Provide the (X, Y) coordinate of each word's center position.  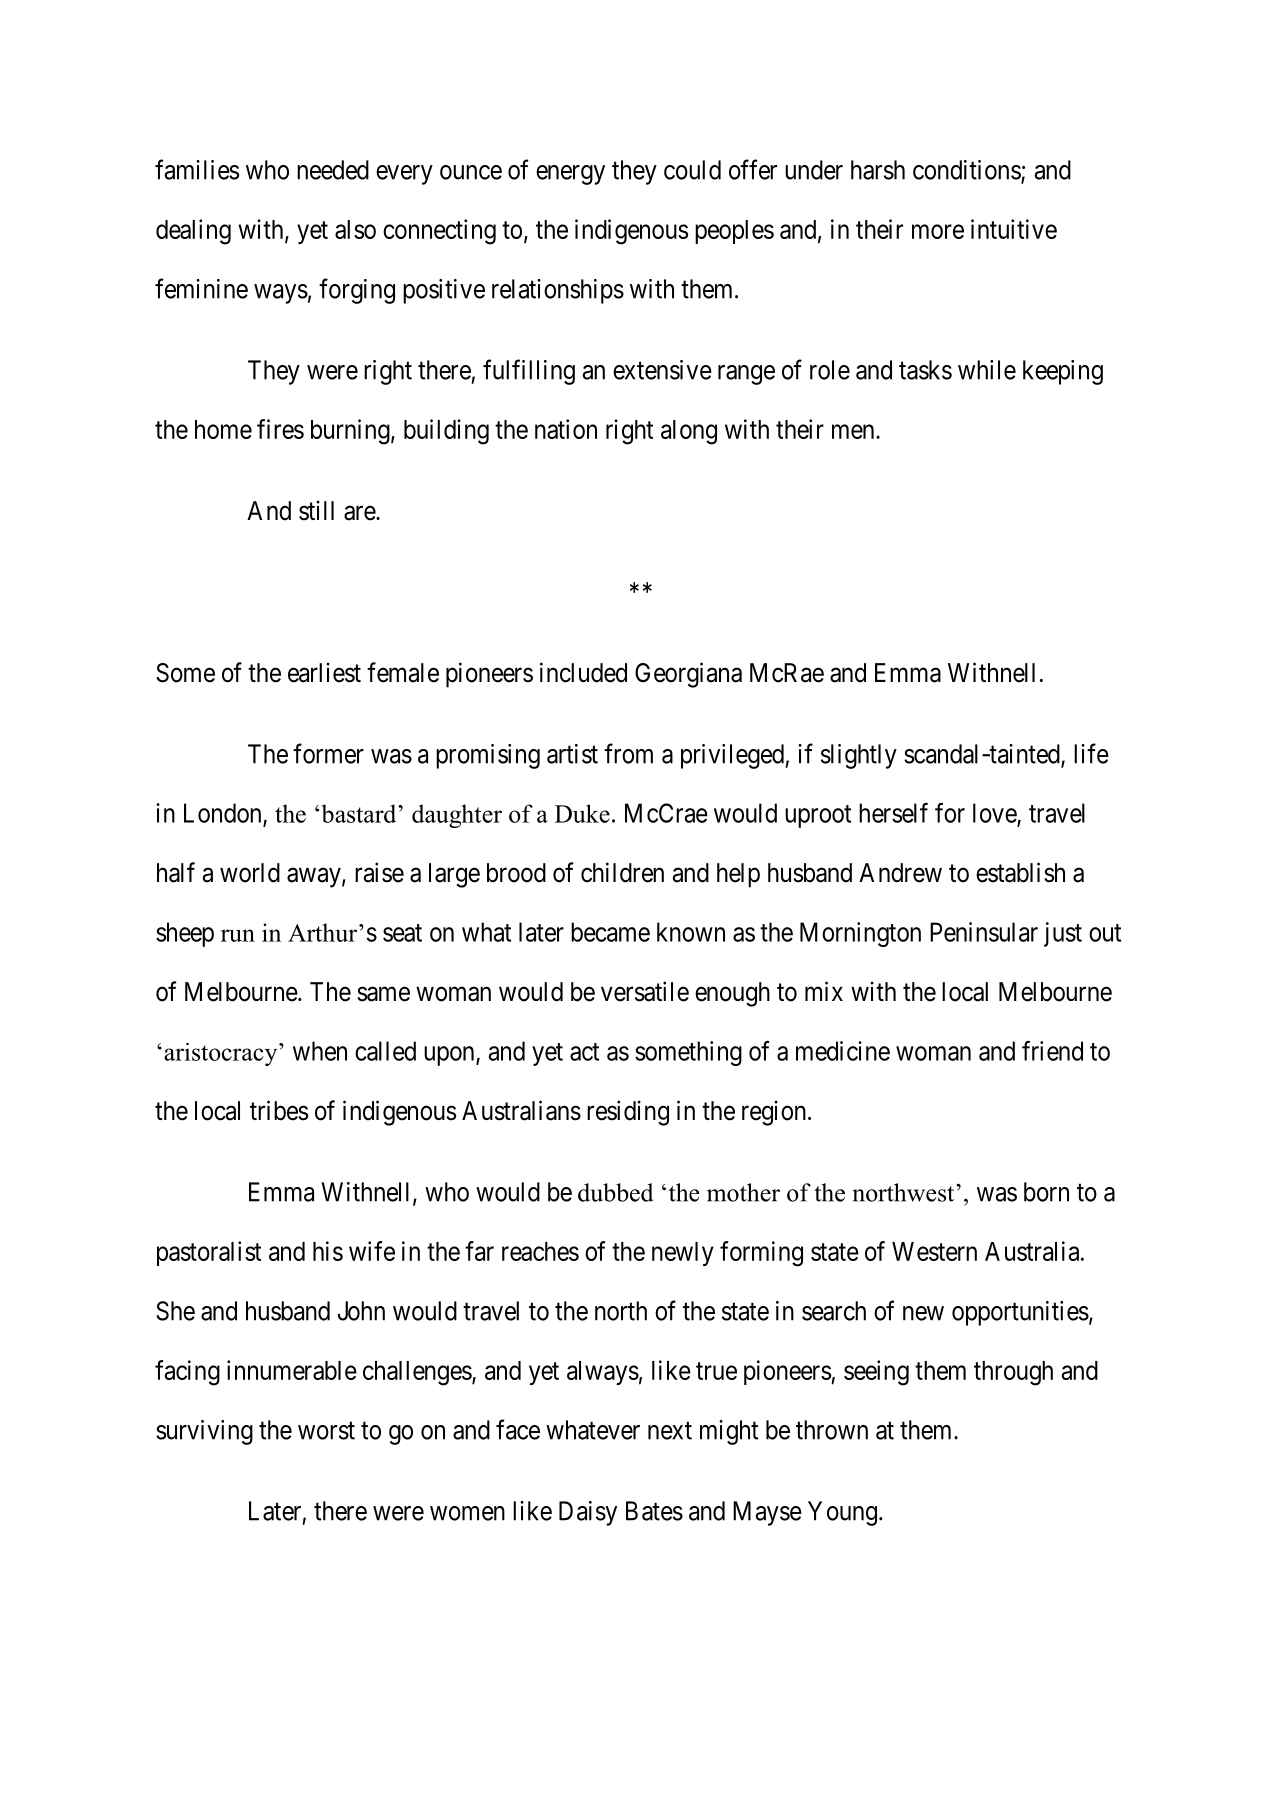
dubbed (615, 1192)
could (692, 170)
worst (326, 1431)
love (995, 814)
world (250, 873)
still (316, 510)
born (1046, 1192)
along (689, 432)
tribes (279, 1110)
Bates (654, 1511)
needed (333, 170)
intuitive (1014, 229)
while (987, 370)
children (622, 872)
